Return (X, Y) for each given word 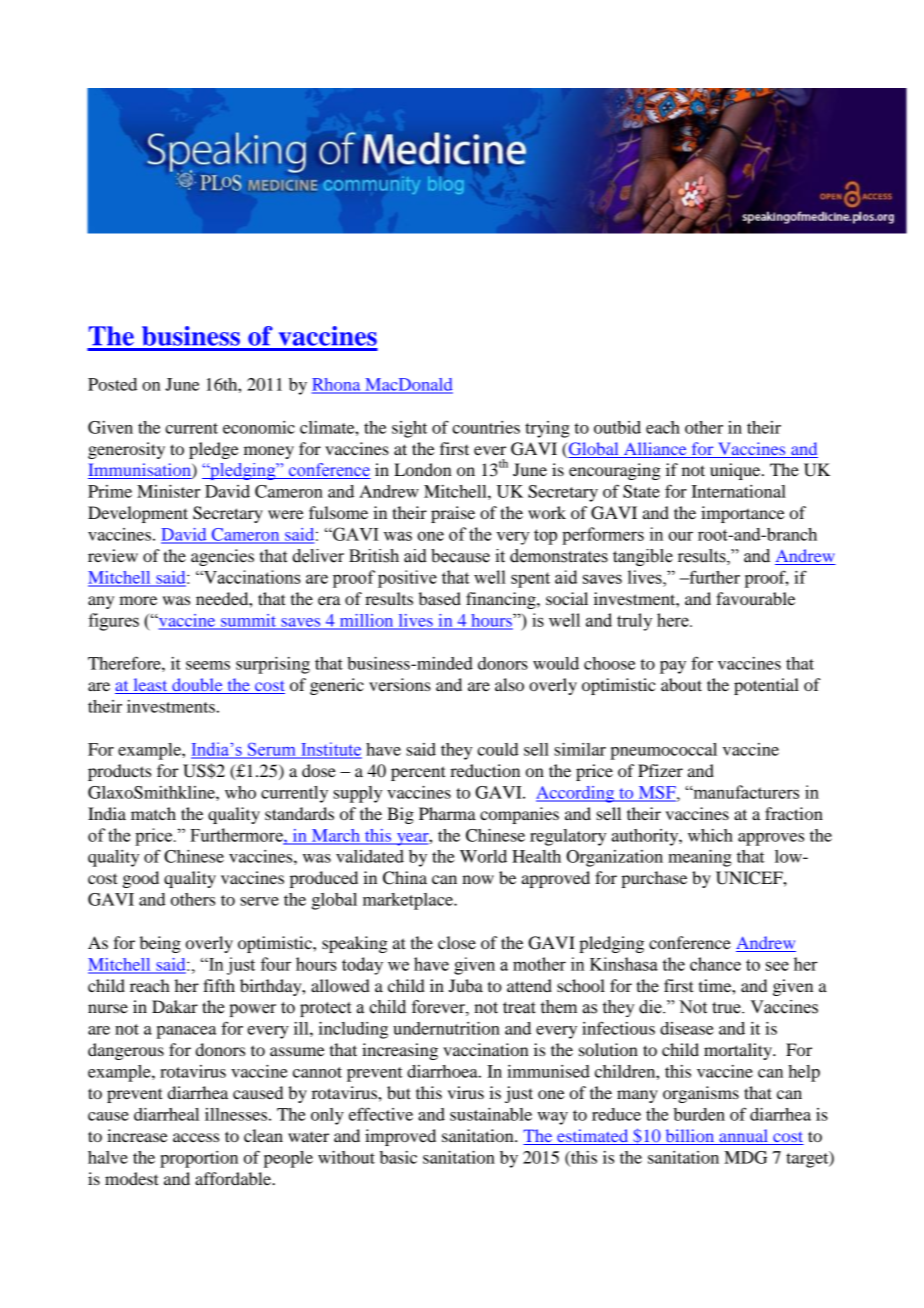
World (483, 856)
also (509, 684)
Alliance (655, 448)
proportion (199, 1159)
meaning (700, 858)
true (727, 1008)
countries (486, 427)
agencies (222, 557)
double (197, 686)
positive (407, 579)
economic (259, 427)
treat (519, 1008)
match (153, 813)
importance (743, 514)
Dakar (175, 1006)
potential (766, 686)
